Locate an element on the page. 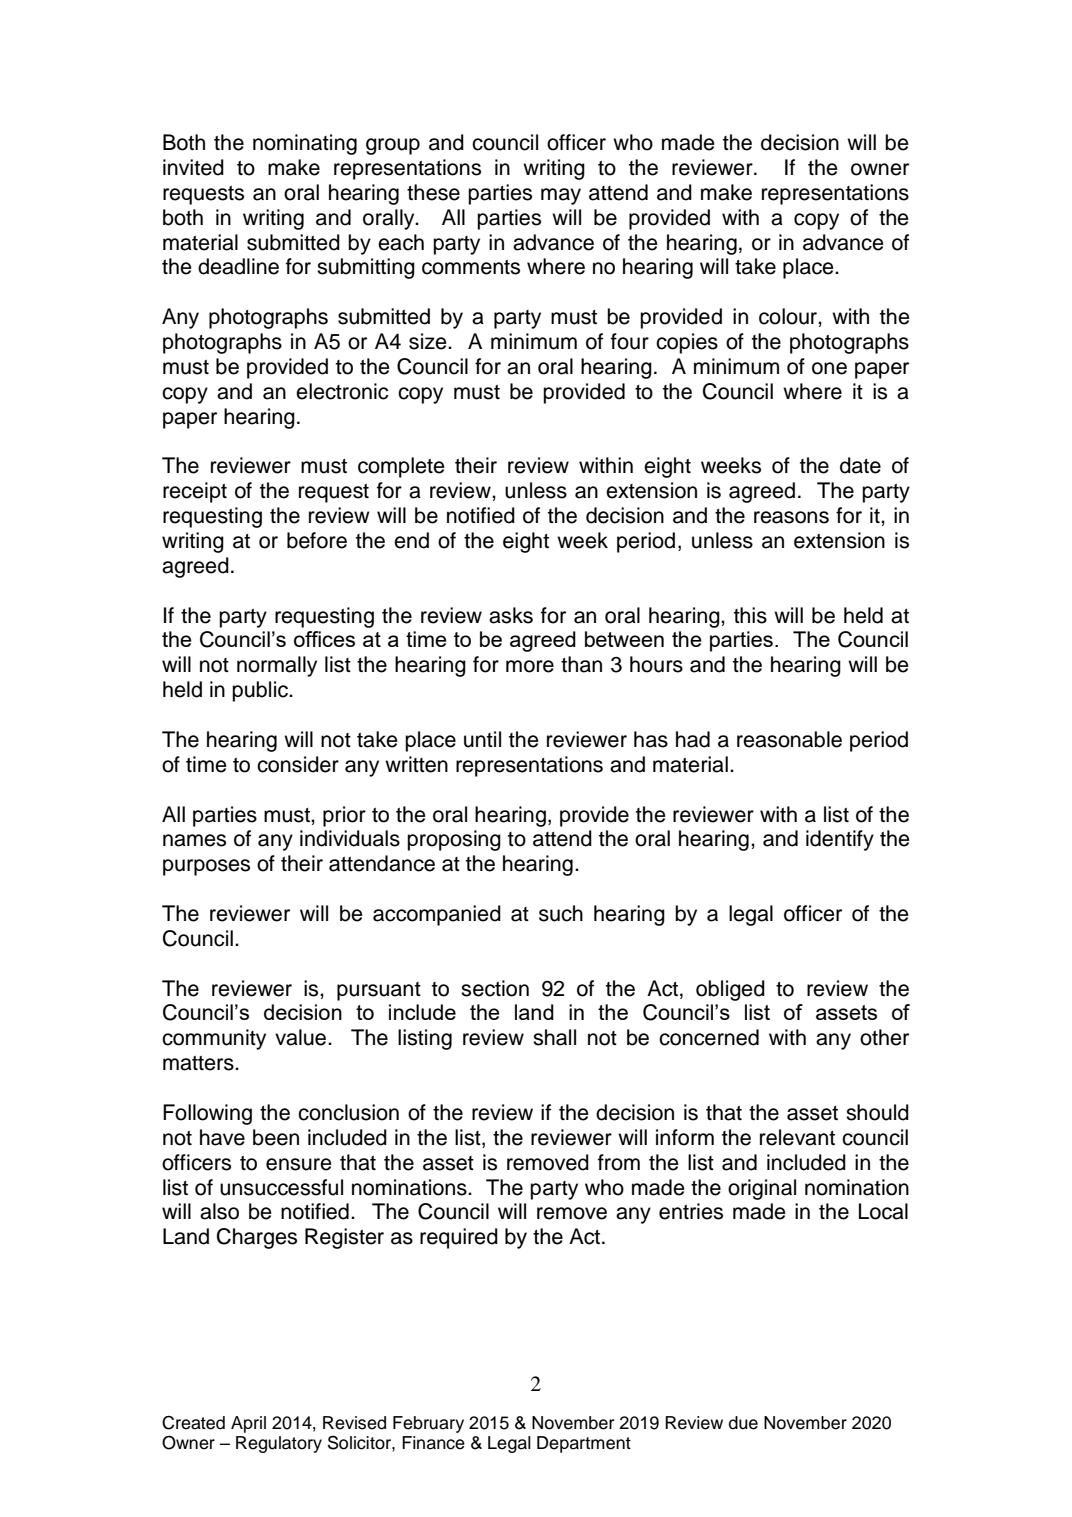 The height and width of the document is (1517, 1072). April is located at coordinates (248, 1424).
